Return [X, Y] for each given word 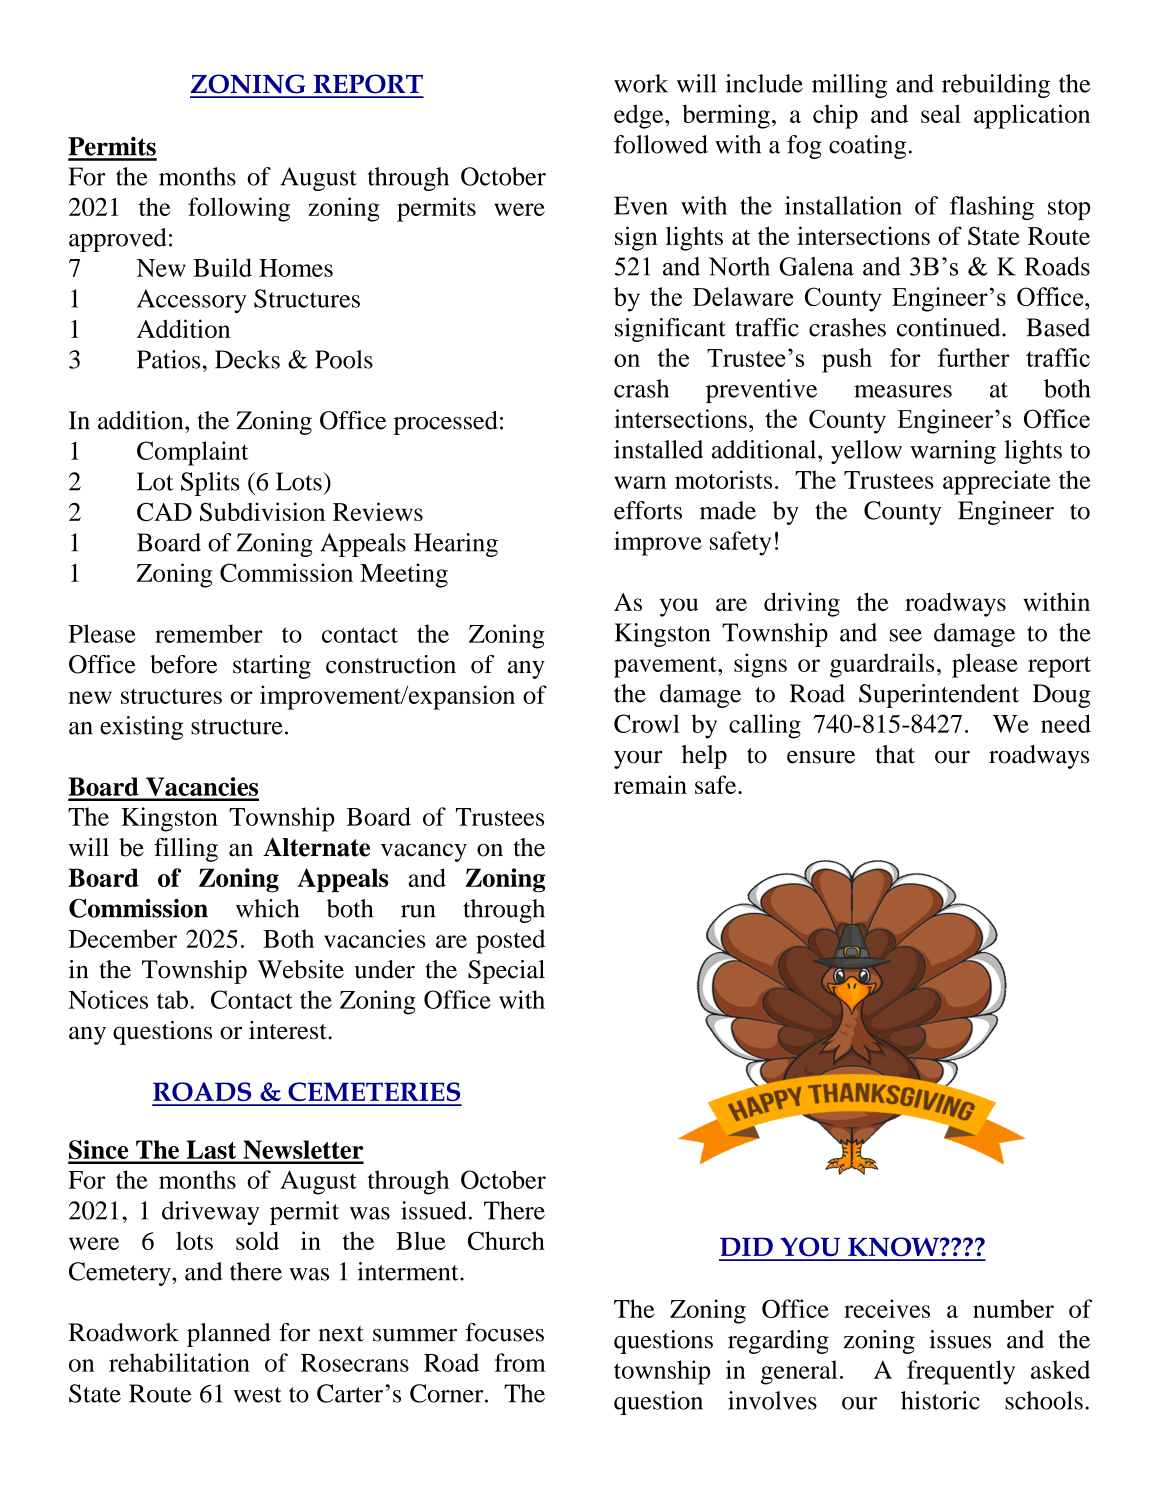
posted [510, 941]
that [895, 754]
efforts [648, 510]
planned [229, 1335]
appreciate [997, 482]
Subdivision [262, 511]
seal [941, 113]
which [267, 908]
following [239, 209]
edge [640, 116]
